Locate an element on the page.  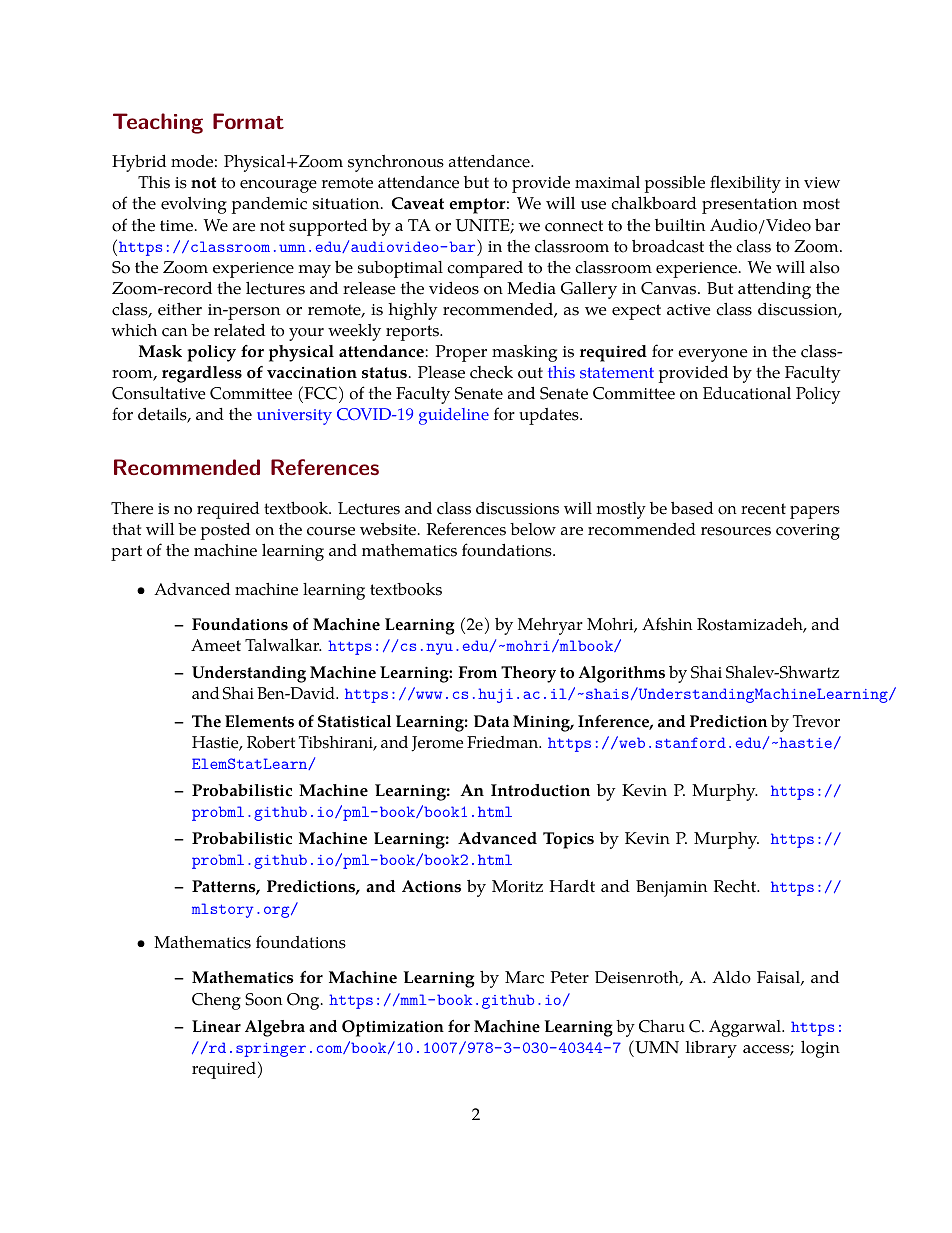
Trevor is located at coordinates (816, 721).
